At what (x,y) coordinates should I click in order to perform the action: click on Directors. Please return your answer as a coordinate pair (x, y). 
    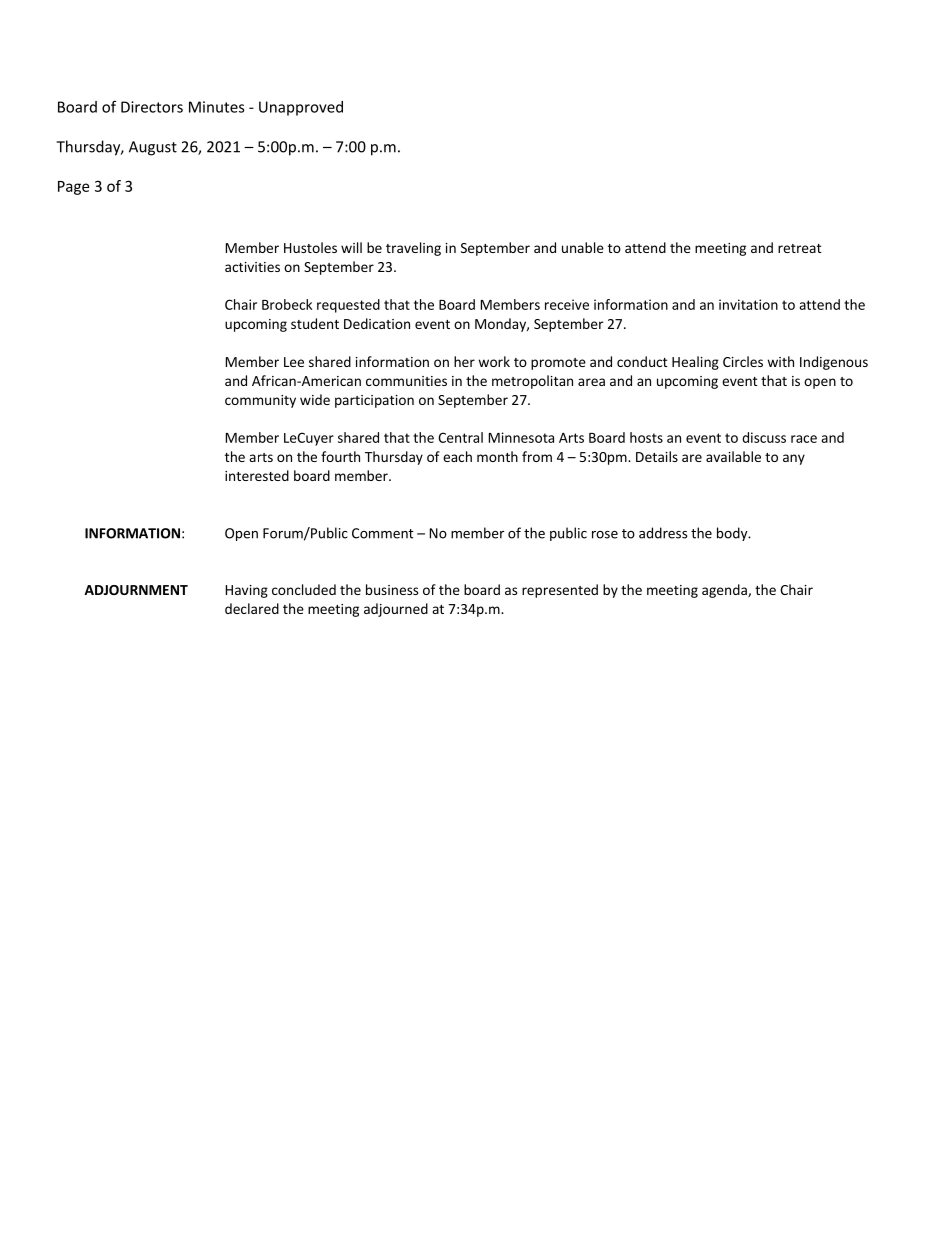
    Looking at the image, I should click on (152, 107).
